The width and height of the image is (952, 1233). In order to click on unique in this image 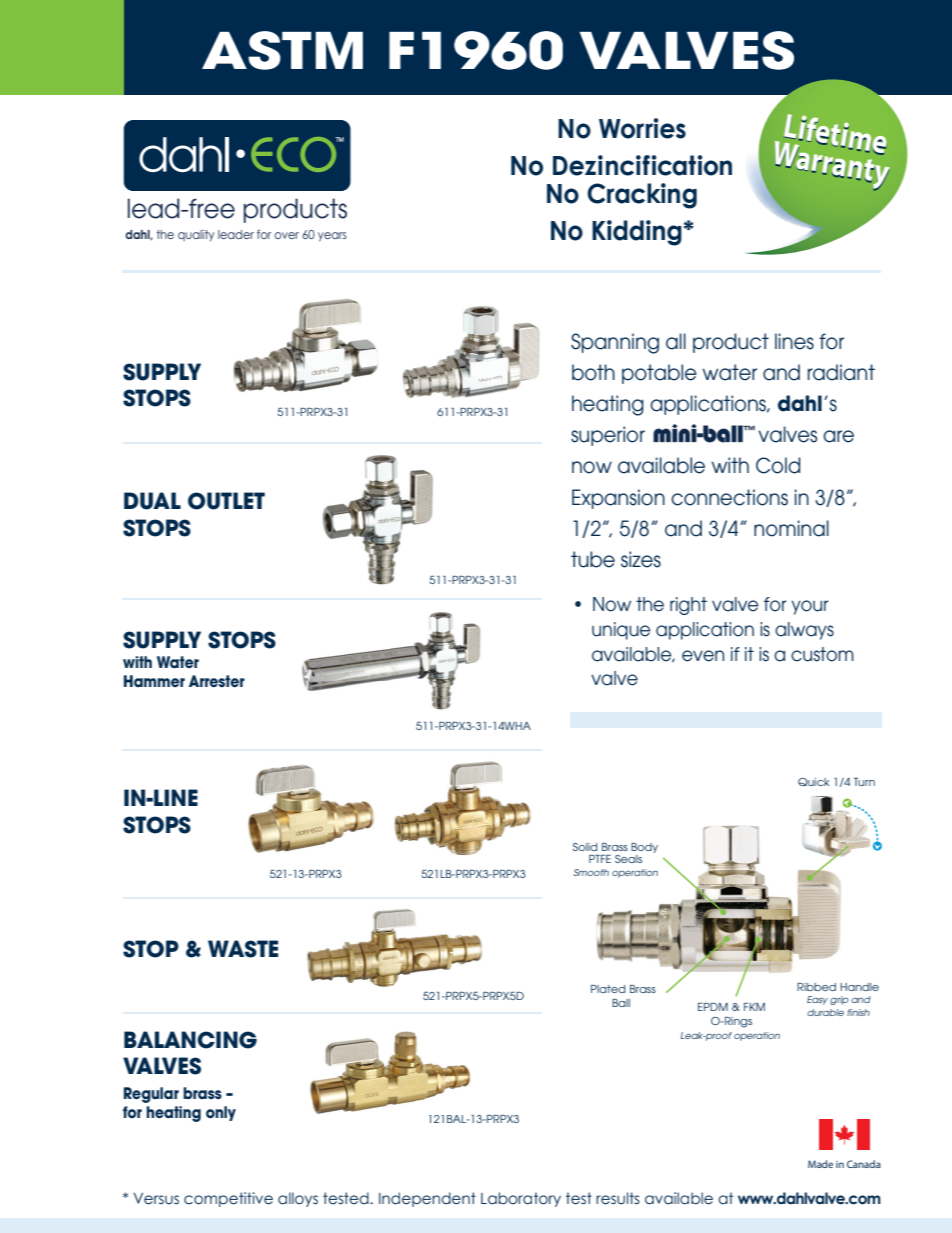, I will do `click(621, 631)`.
